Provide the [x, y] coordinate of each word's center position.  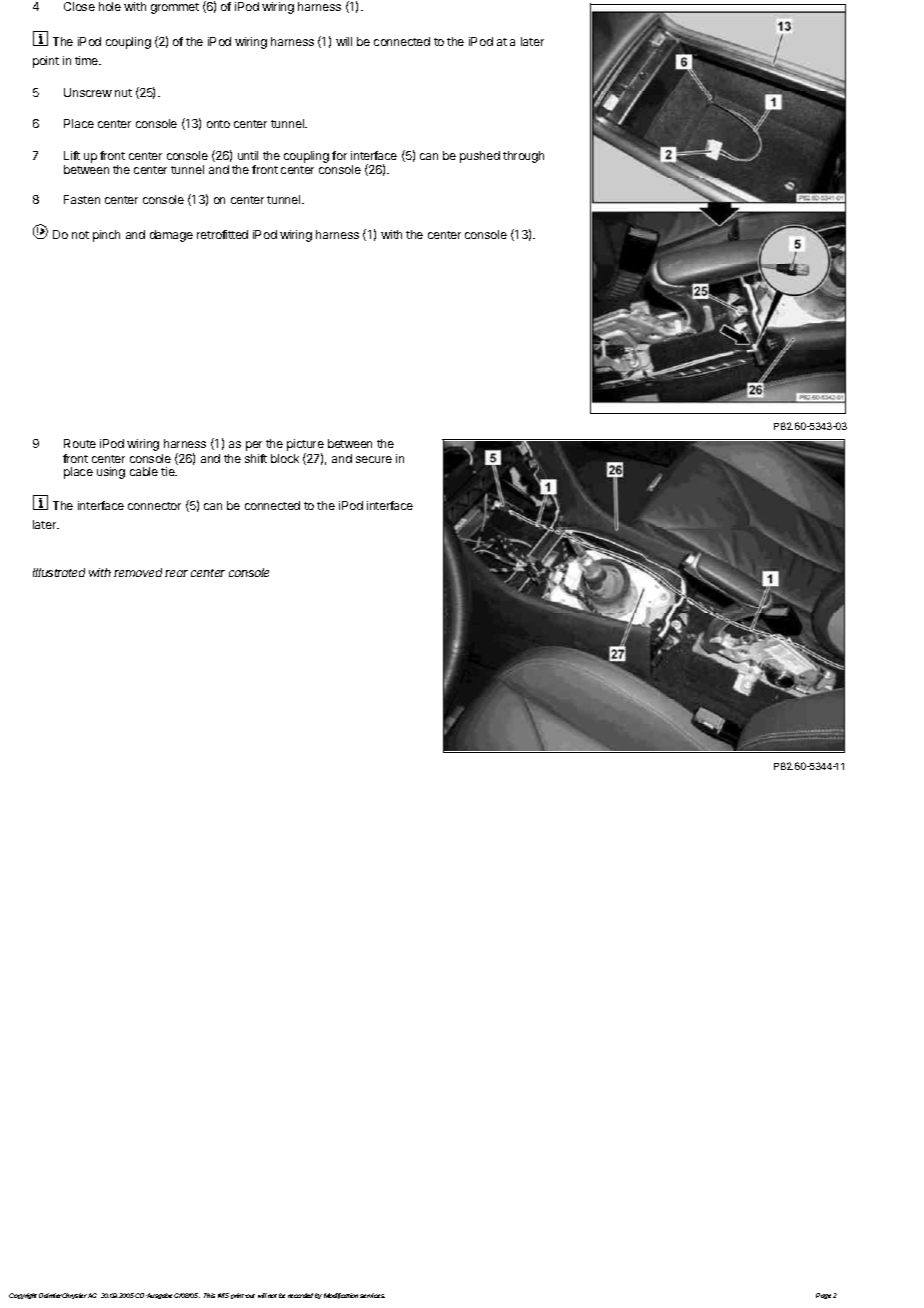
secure [374, 459]
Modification [341, 1296]
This [209, 1295]
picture [305, 445]
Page [825, 1296]
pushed [480, 157]
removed [138, 572]
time [88, 60]
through [523, 157]
